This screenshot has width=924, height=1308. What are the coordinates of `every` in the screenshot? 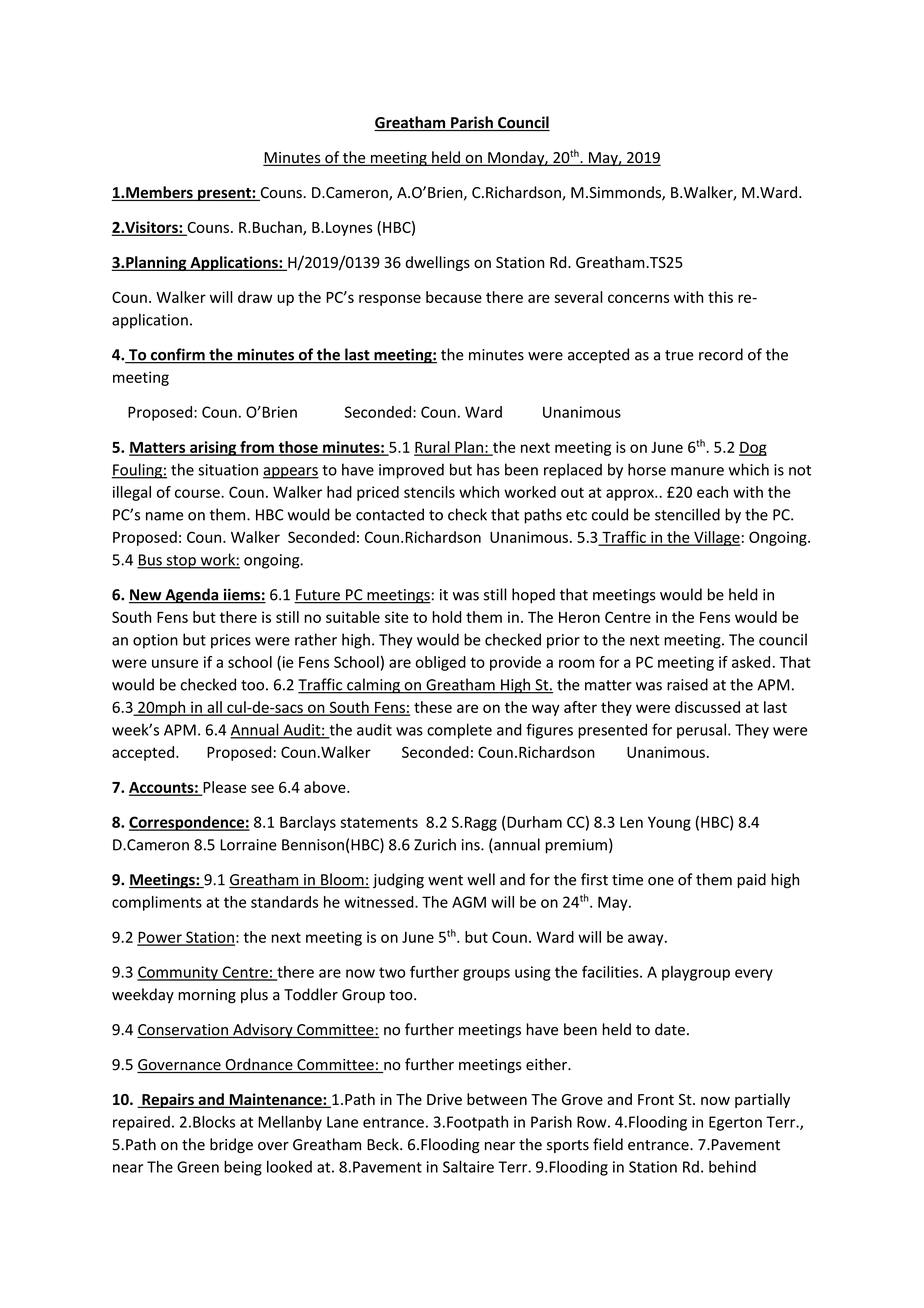 It's located at (754, 975).
